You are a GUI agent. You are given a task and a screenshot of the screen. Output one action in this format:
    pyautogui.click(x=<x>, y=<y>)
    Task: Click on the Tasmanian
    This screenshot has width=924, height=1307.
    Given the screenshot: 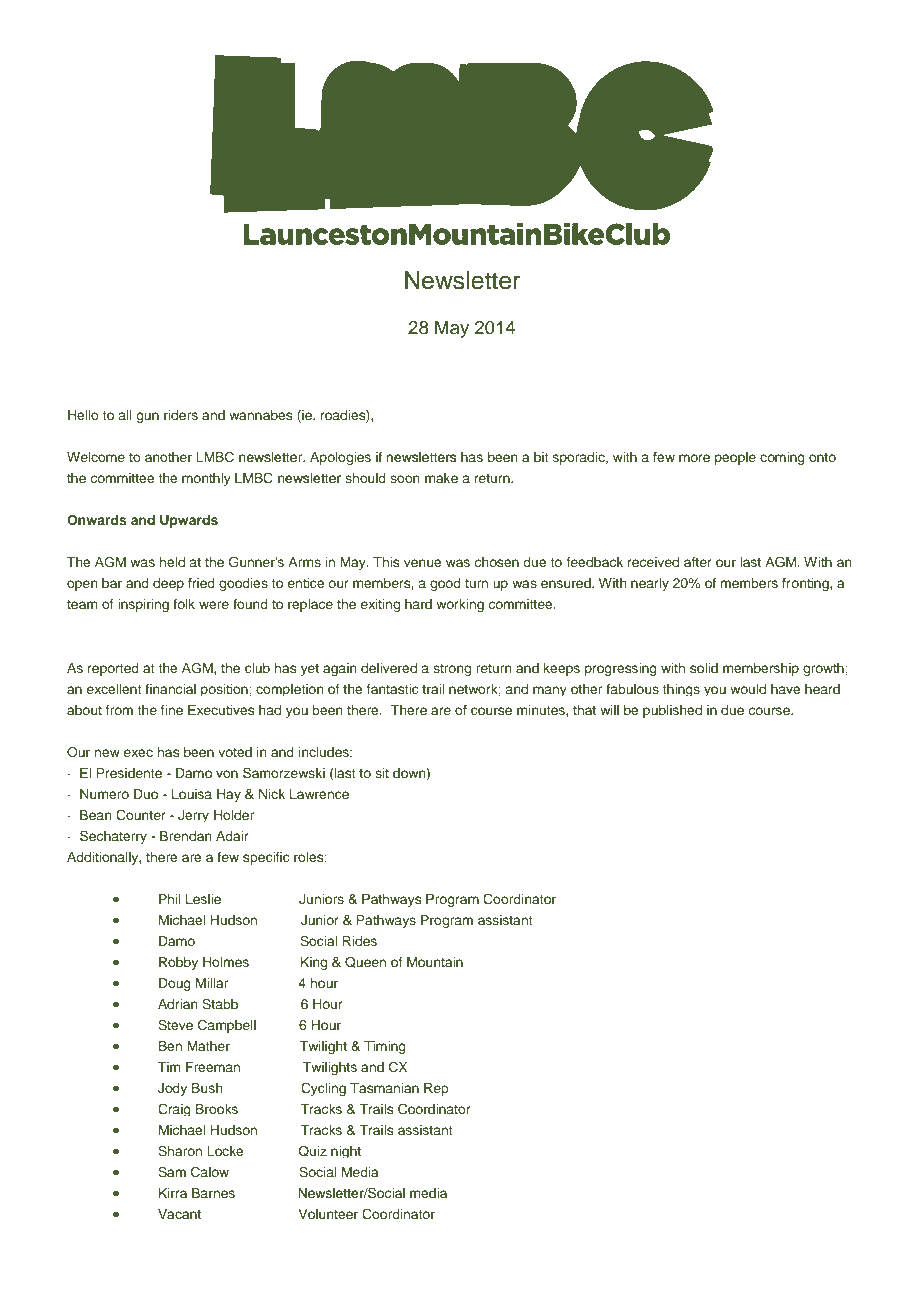 What is the action you would take?
    pyautogui.click(x=384, y=1088)
